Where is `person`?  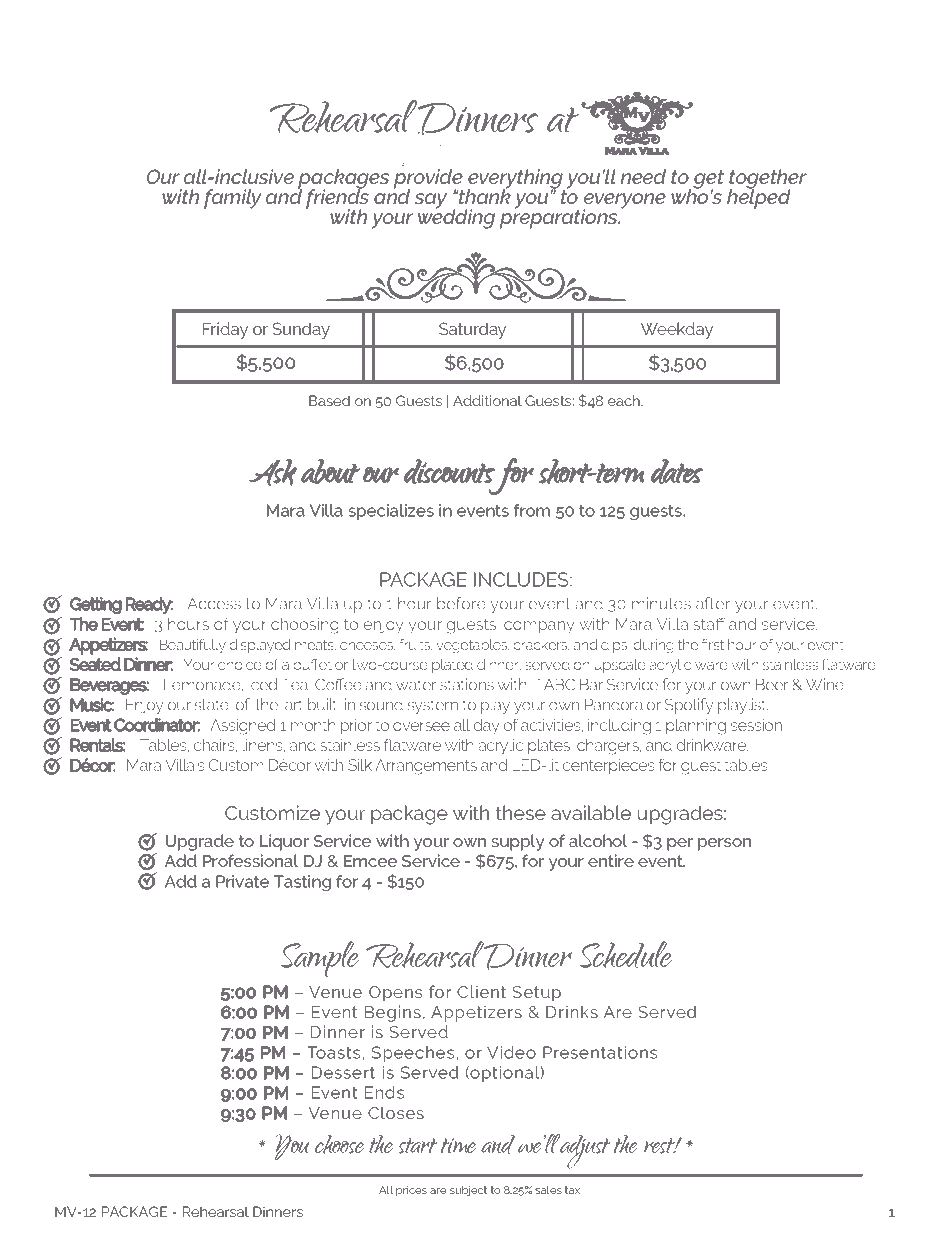
person is located at coordinates (724, 844).
